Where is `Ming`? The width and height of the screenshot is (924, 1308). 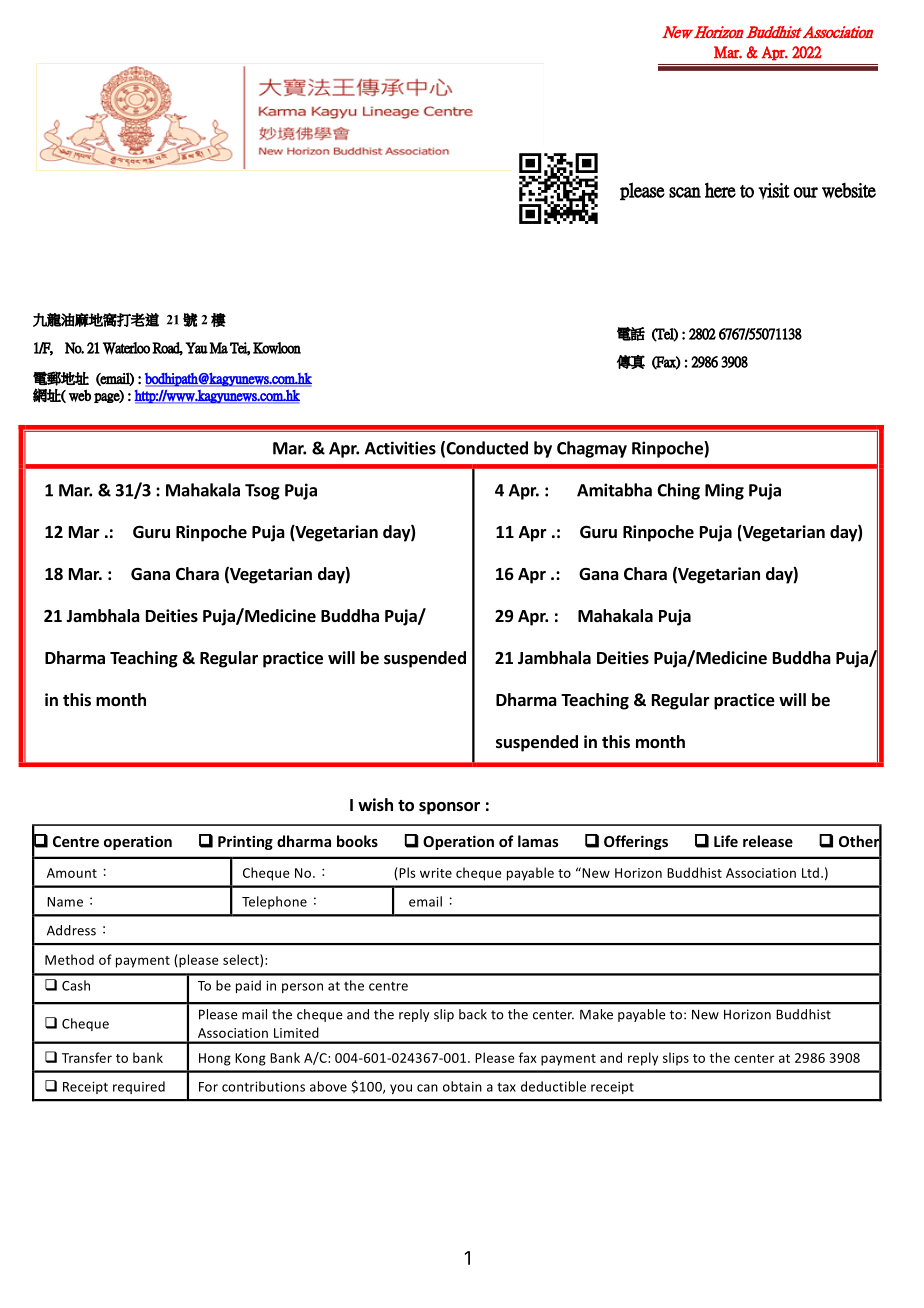
Ming is located at coordinates (724, 491).
